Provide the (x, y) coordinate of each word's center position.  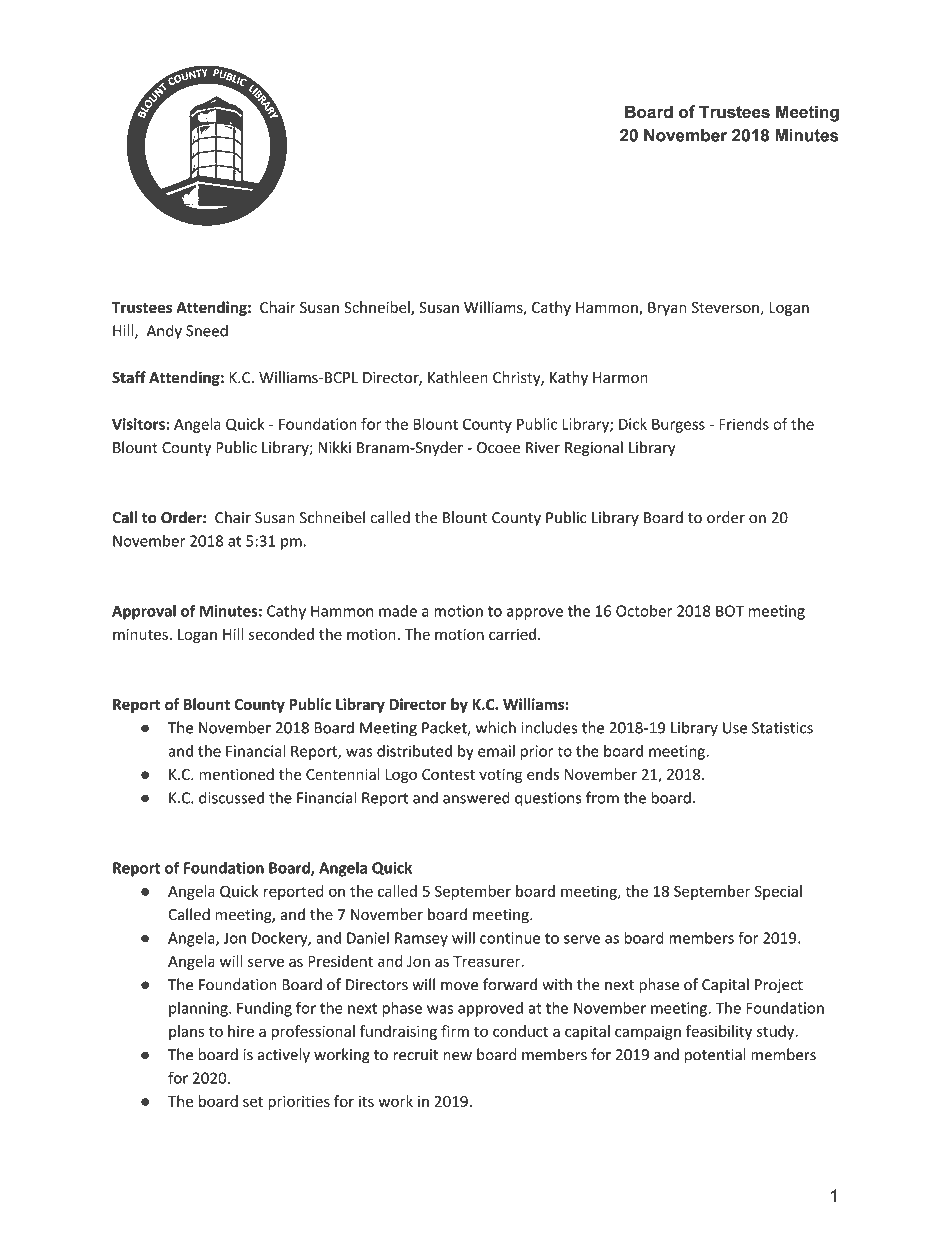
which (496, 727)
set (253, 1102)
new (457, 1056)
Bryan (667, 309)
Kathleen (458, 377)
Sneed (207, 330)
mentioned (236, 774)
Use (735, 728)
